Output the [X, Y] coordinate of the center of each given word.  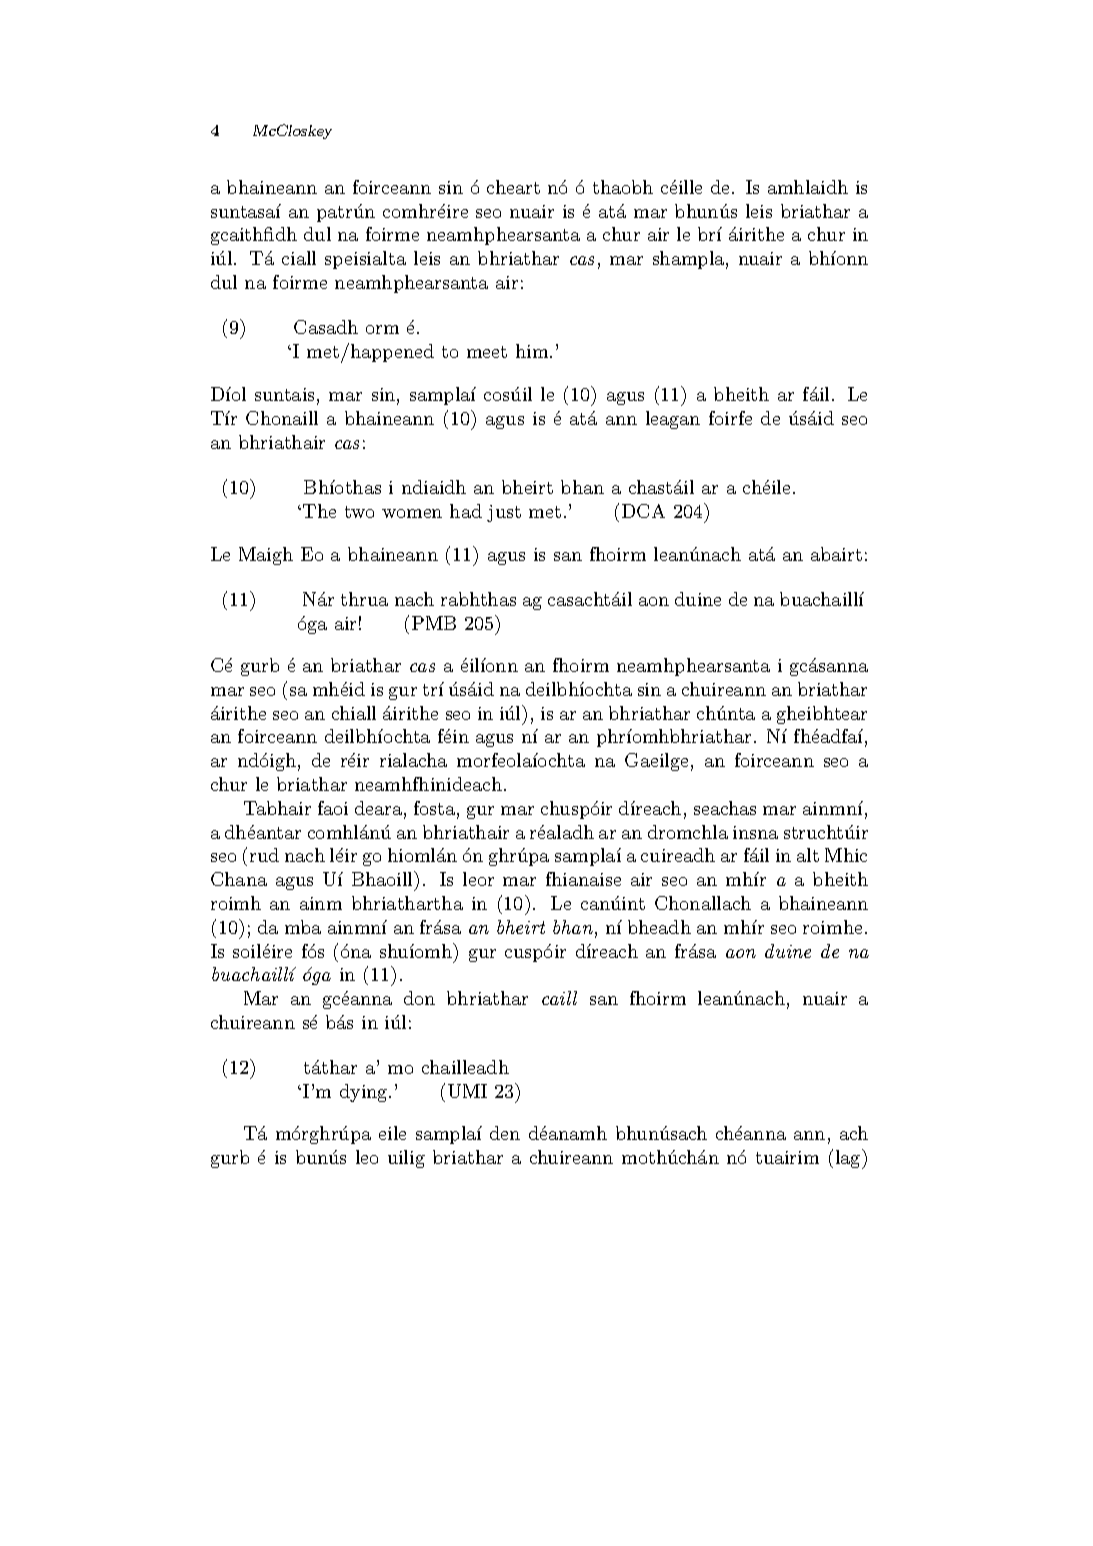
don [419, 998]
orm [382, 329]
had [466, 511]
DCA [643, 511]
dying [365, 1093]
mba [303, 927]
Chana [239, 879]
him [533, 351]
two [359, 512]
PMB [434, 623]
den [505, 1133]
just [504, 513]
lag [849, 1159]
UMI [467, 1091]
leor [478, 879]
